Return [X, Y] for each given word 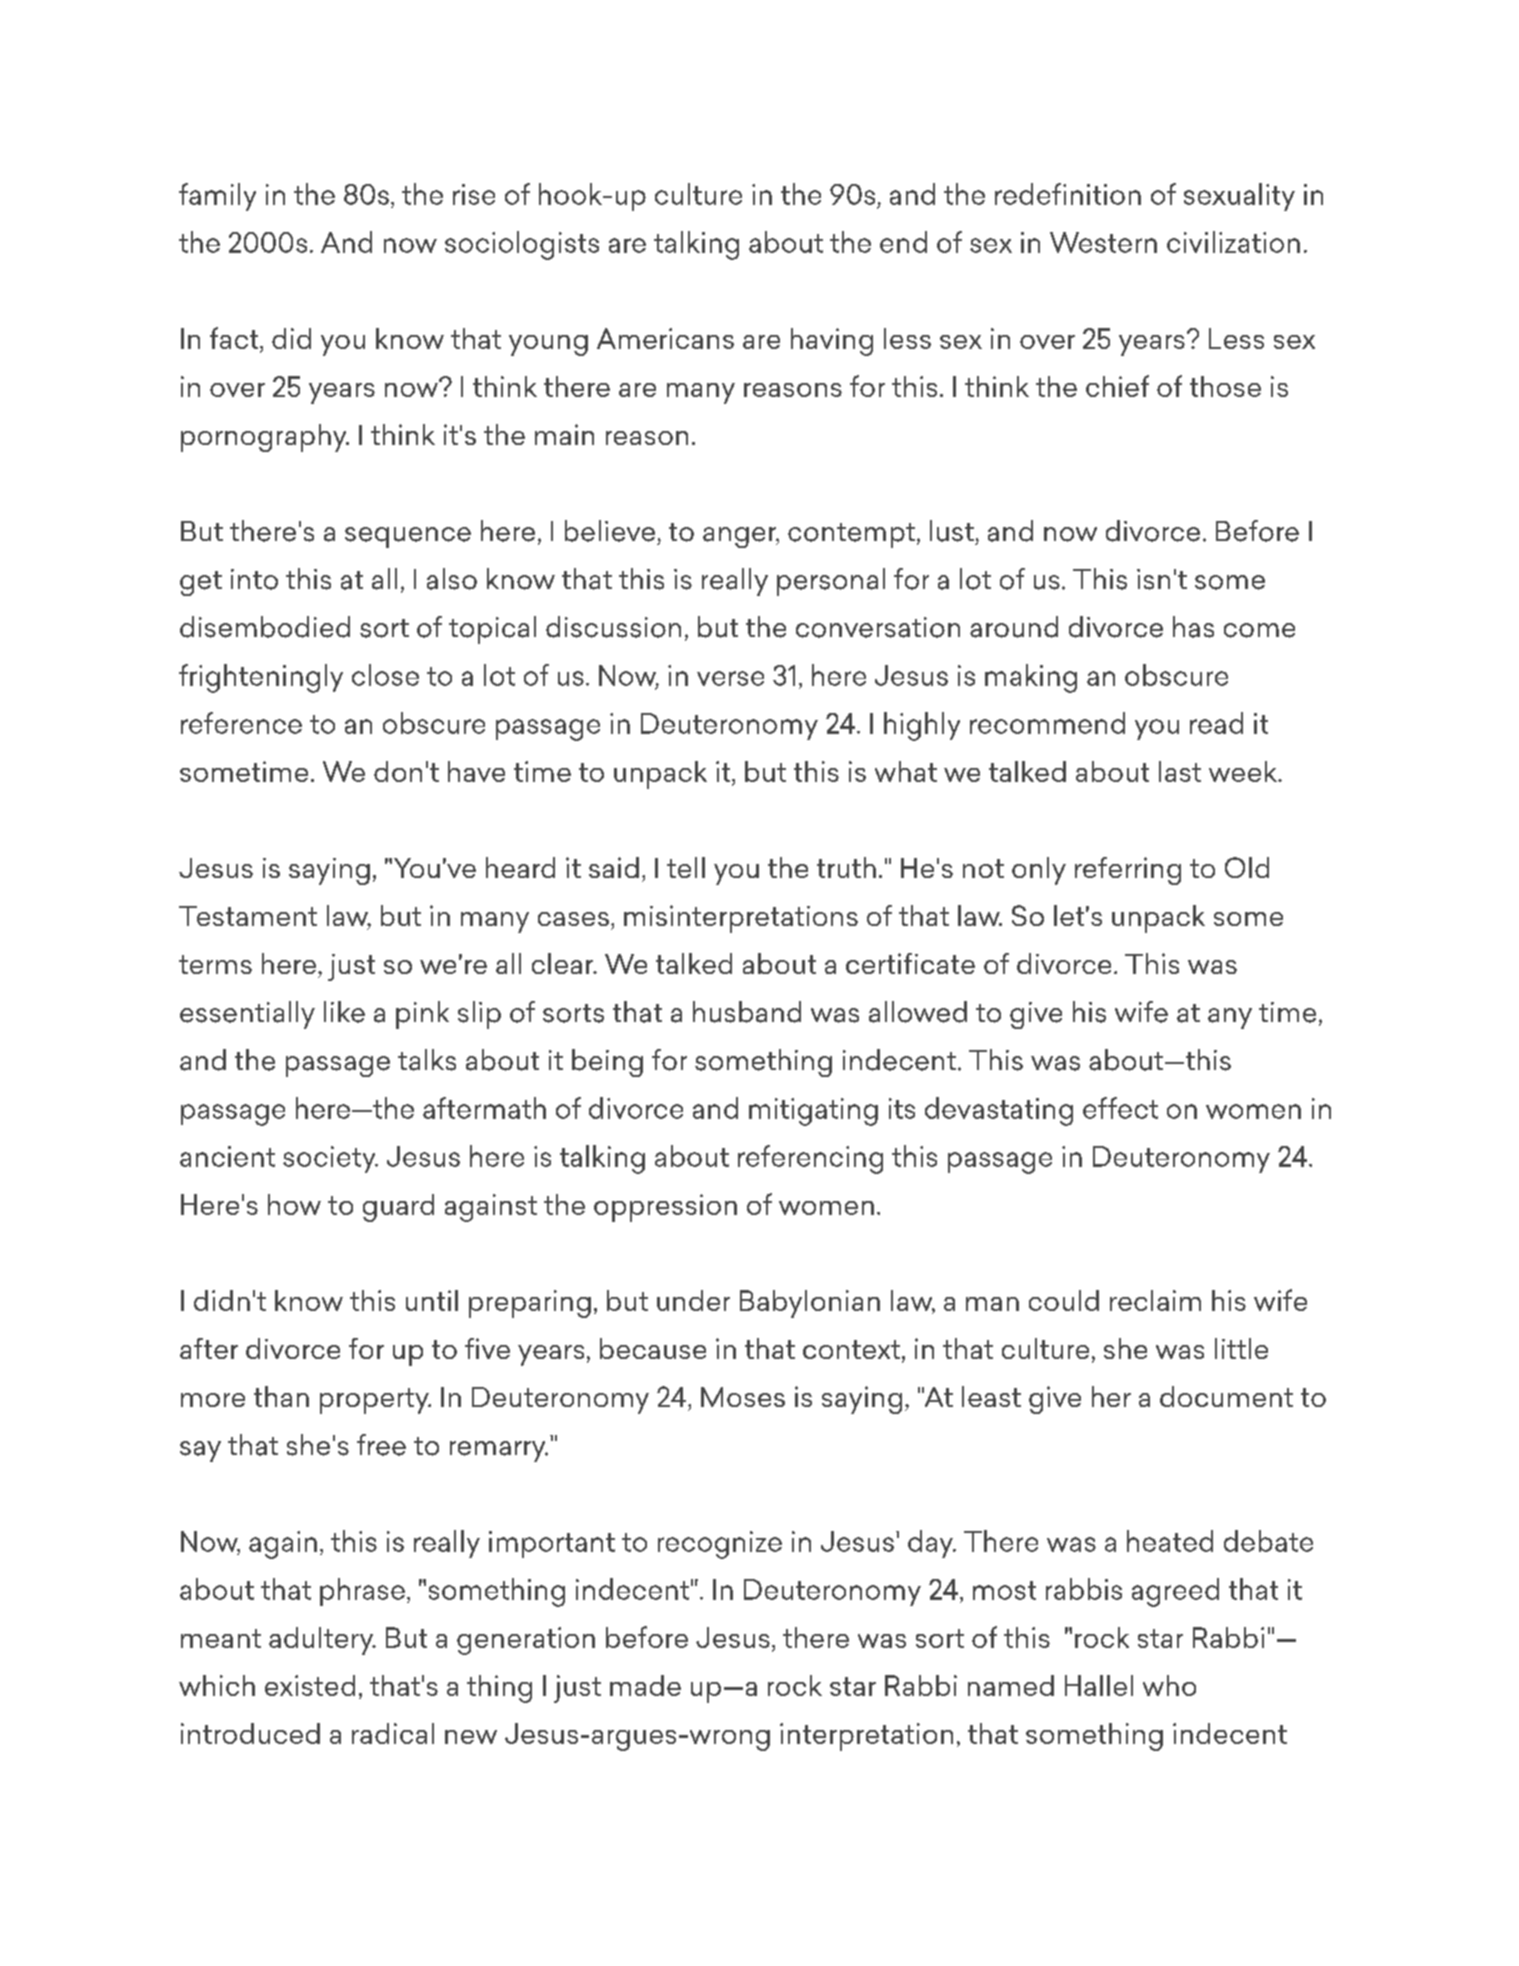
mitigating [813, 1112]
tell [686, 867]
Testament [248, 916]
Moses [743, 1397]
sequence [408, 537]
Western [1103, 242]
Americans [665, 338]
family [217, 197]
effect [1120, 1108]
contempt [851, 535]
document [1226, 1396]
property [375, 1401]
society [330, 1159]
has [1193, 627]
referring [1128, 871]
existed [310, 1685]
